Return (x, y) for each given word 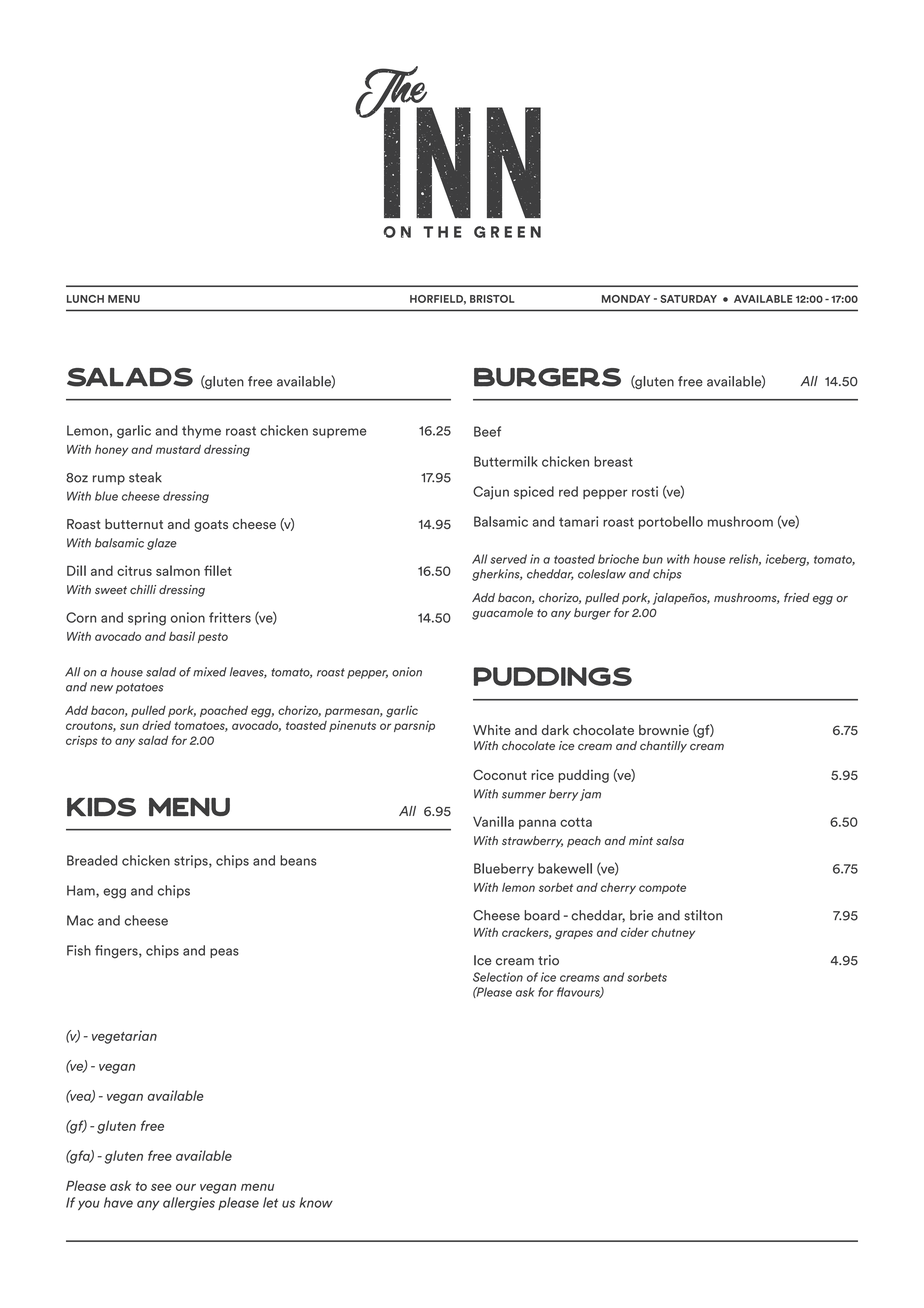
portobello (671, 522)
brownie (664, 730)
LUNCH (85, 299)
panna (537, 824)
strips (192, 861)
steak (145, 477)
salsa (670, 841)
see (161, 1187)
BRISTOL (492, 299)
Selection (498, 977)
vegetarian (124, 1037)
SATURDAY (688, 299)
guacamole (502, 614)
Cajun (491, 493)
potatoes (140, 688)
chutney (673, 933)
